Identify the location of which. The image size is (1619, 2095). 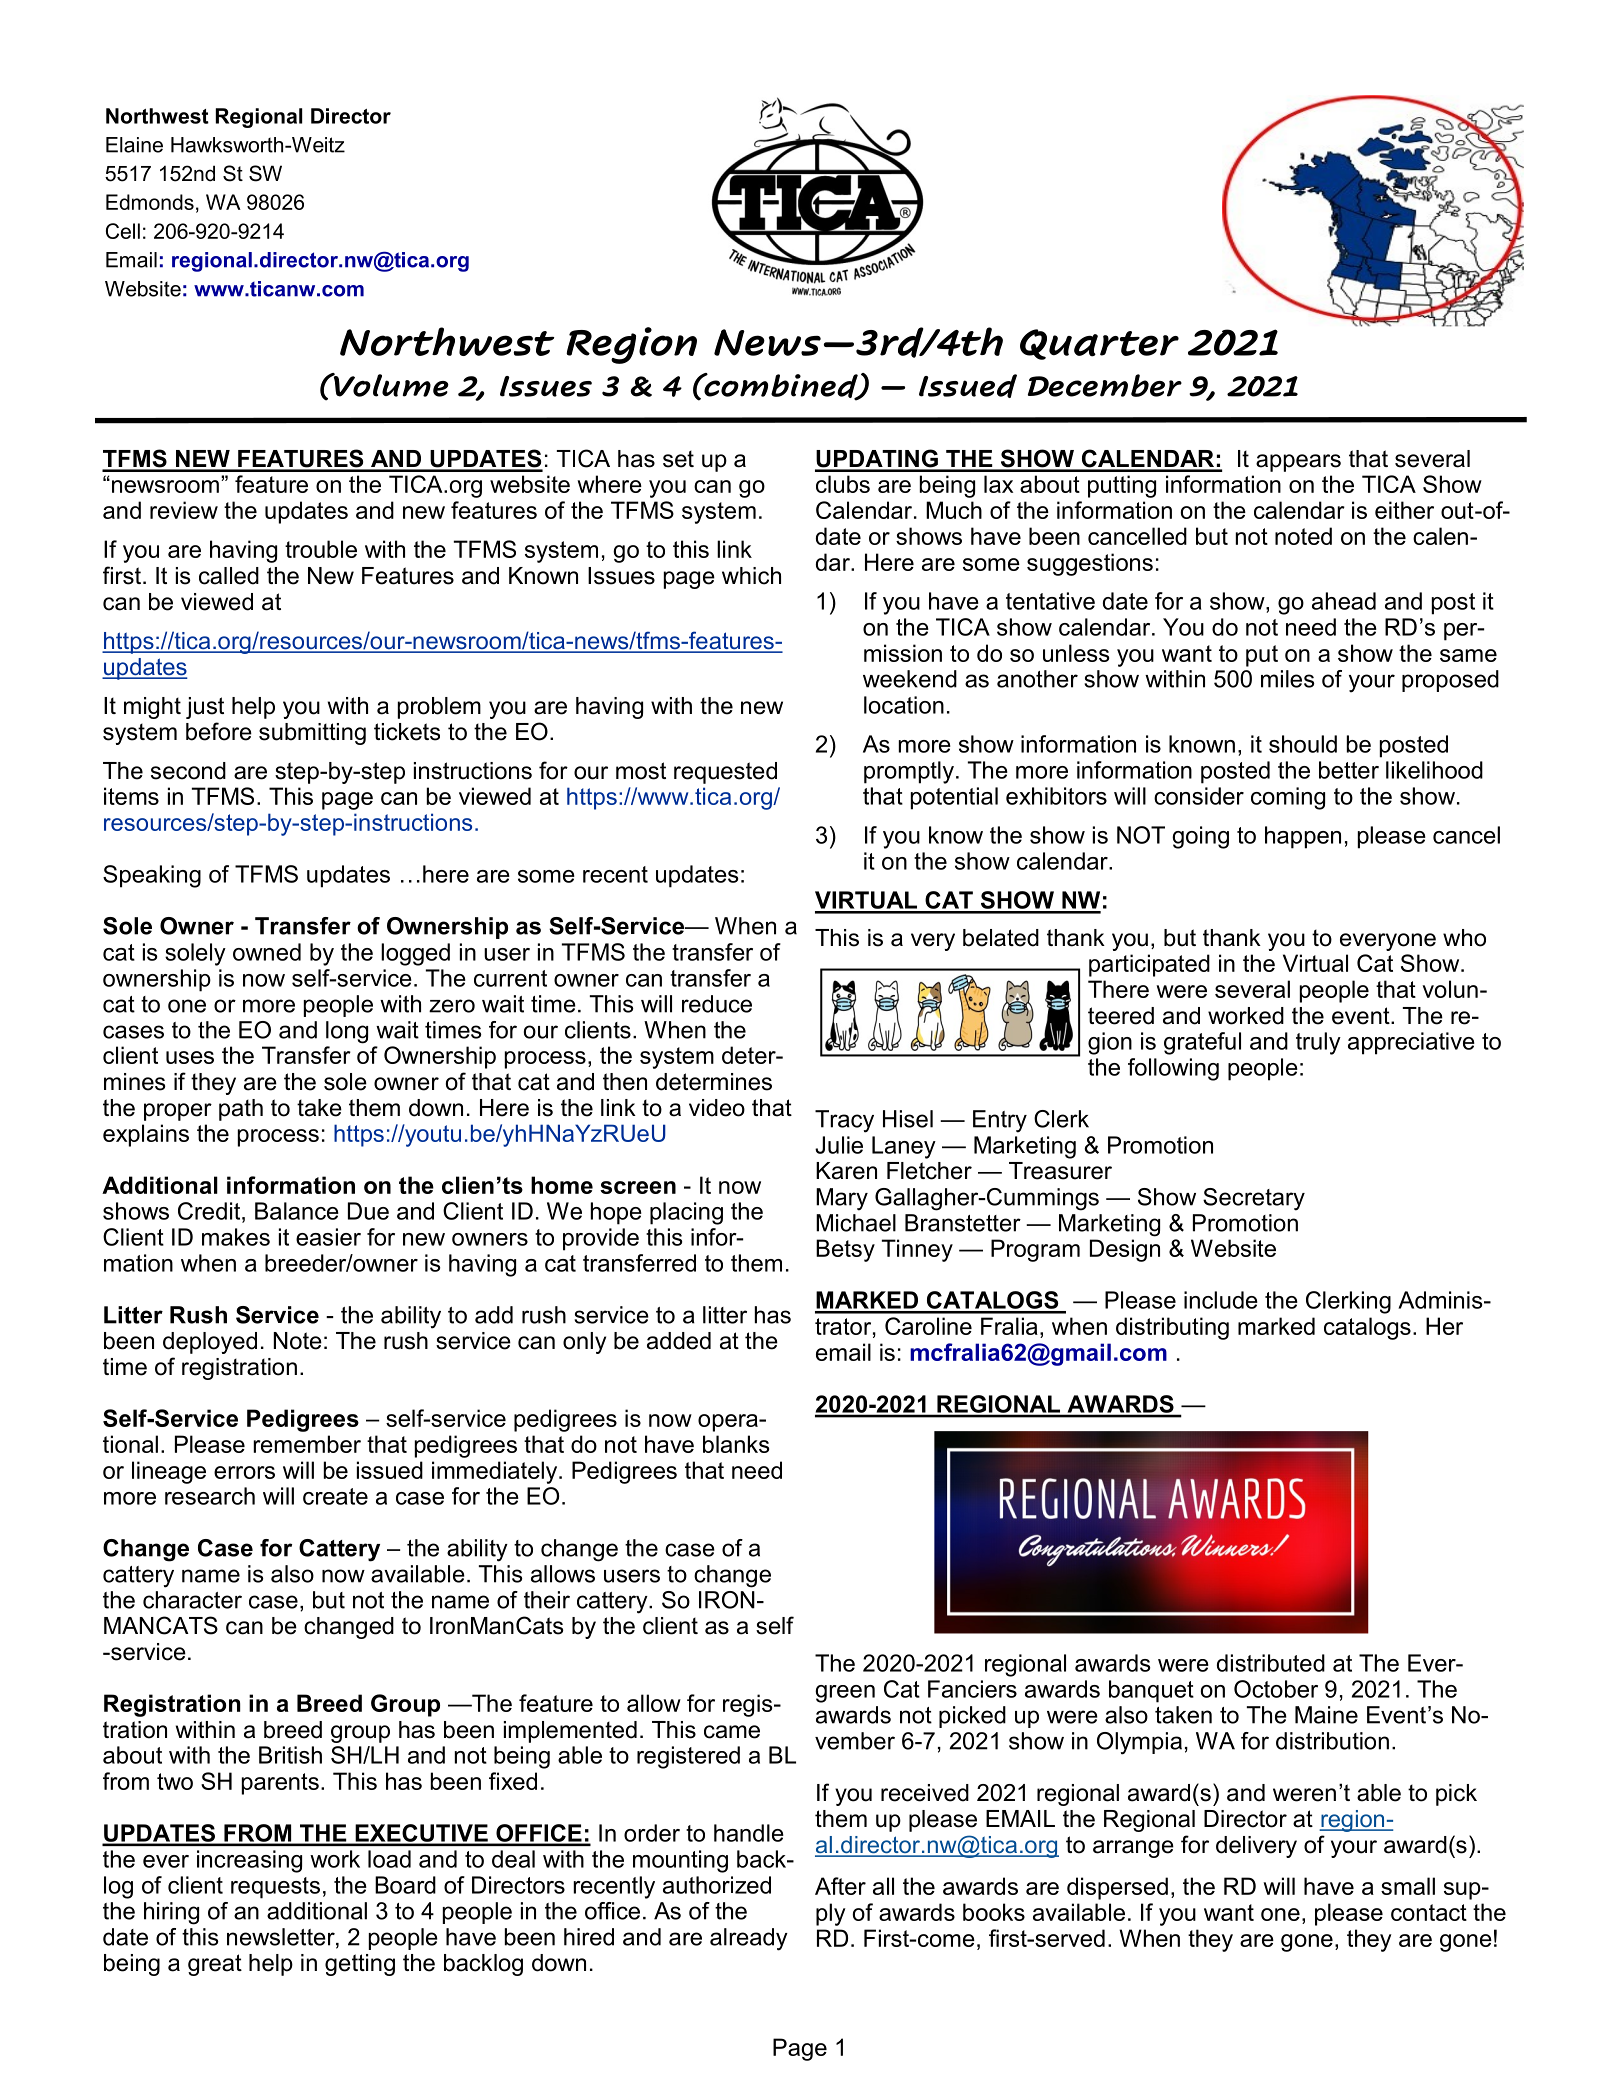
(751, 576).
